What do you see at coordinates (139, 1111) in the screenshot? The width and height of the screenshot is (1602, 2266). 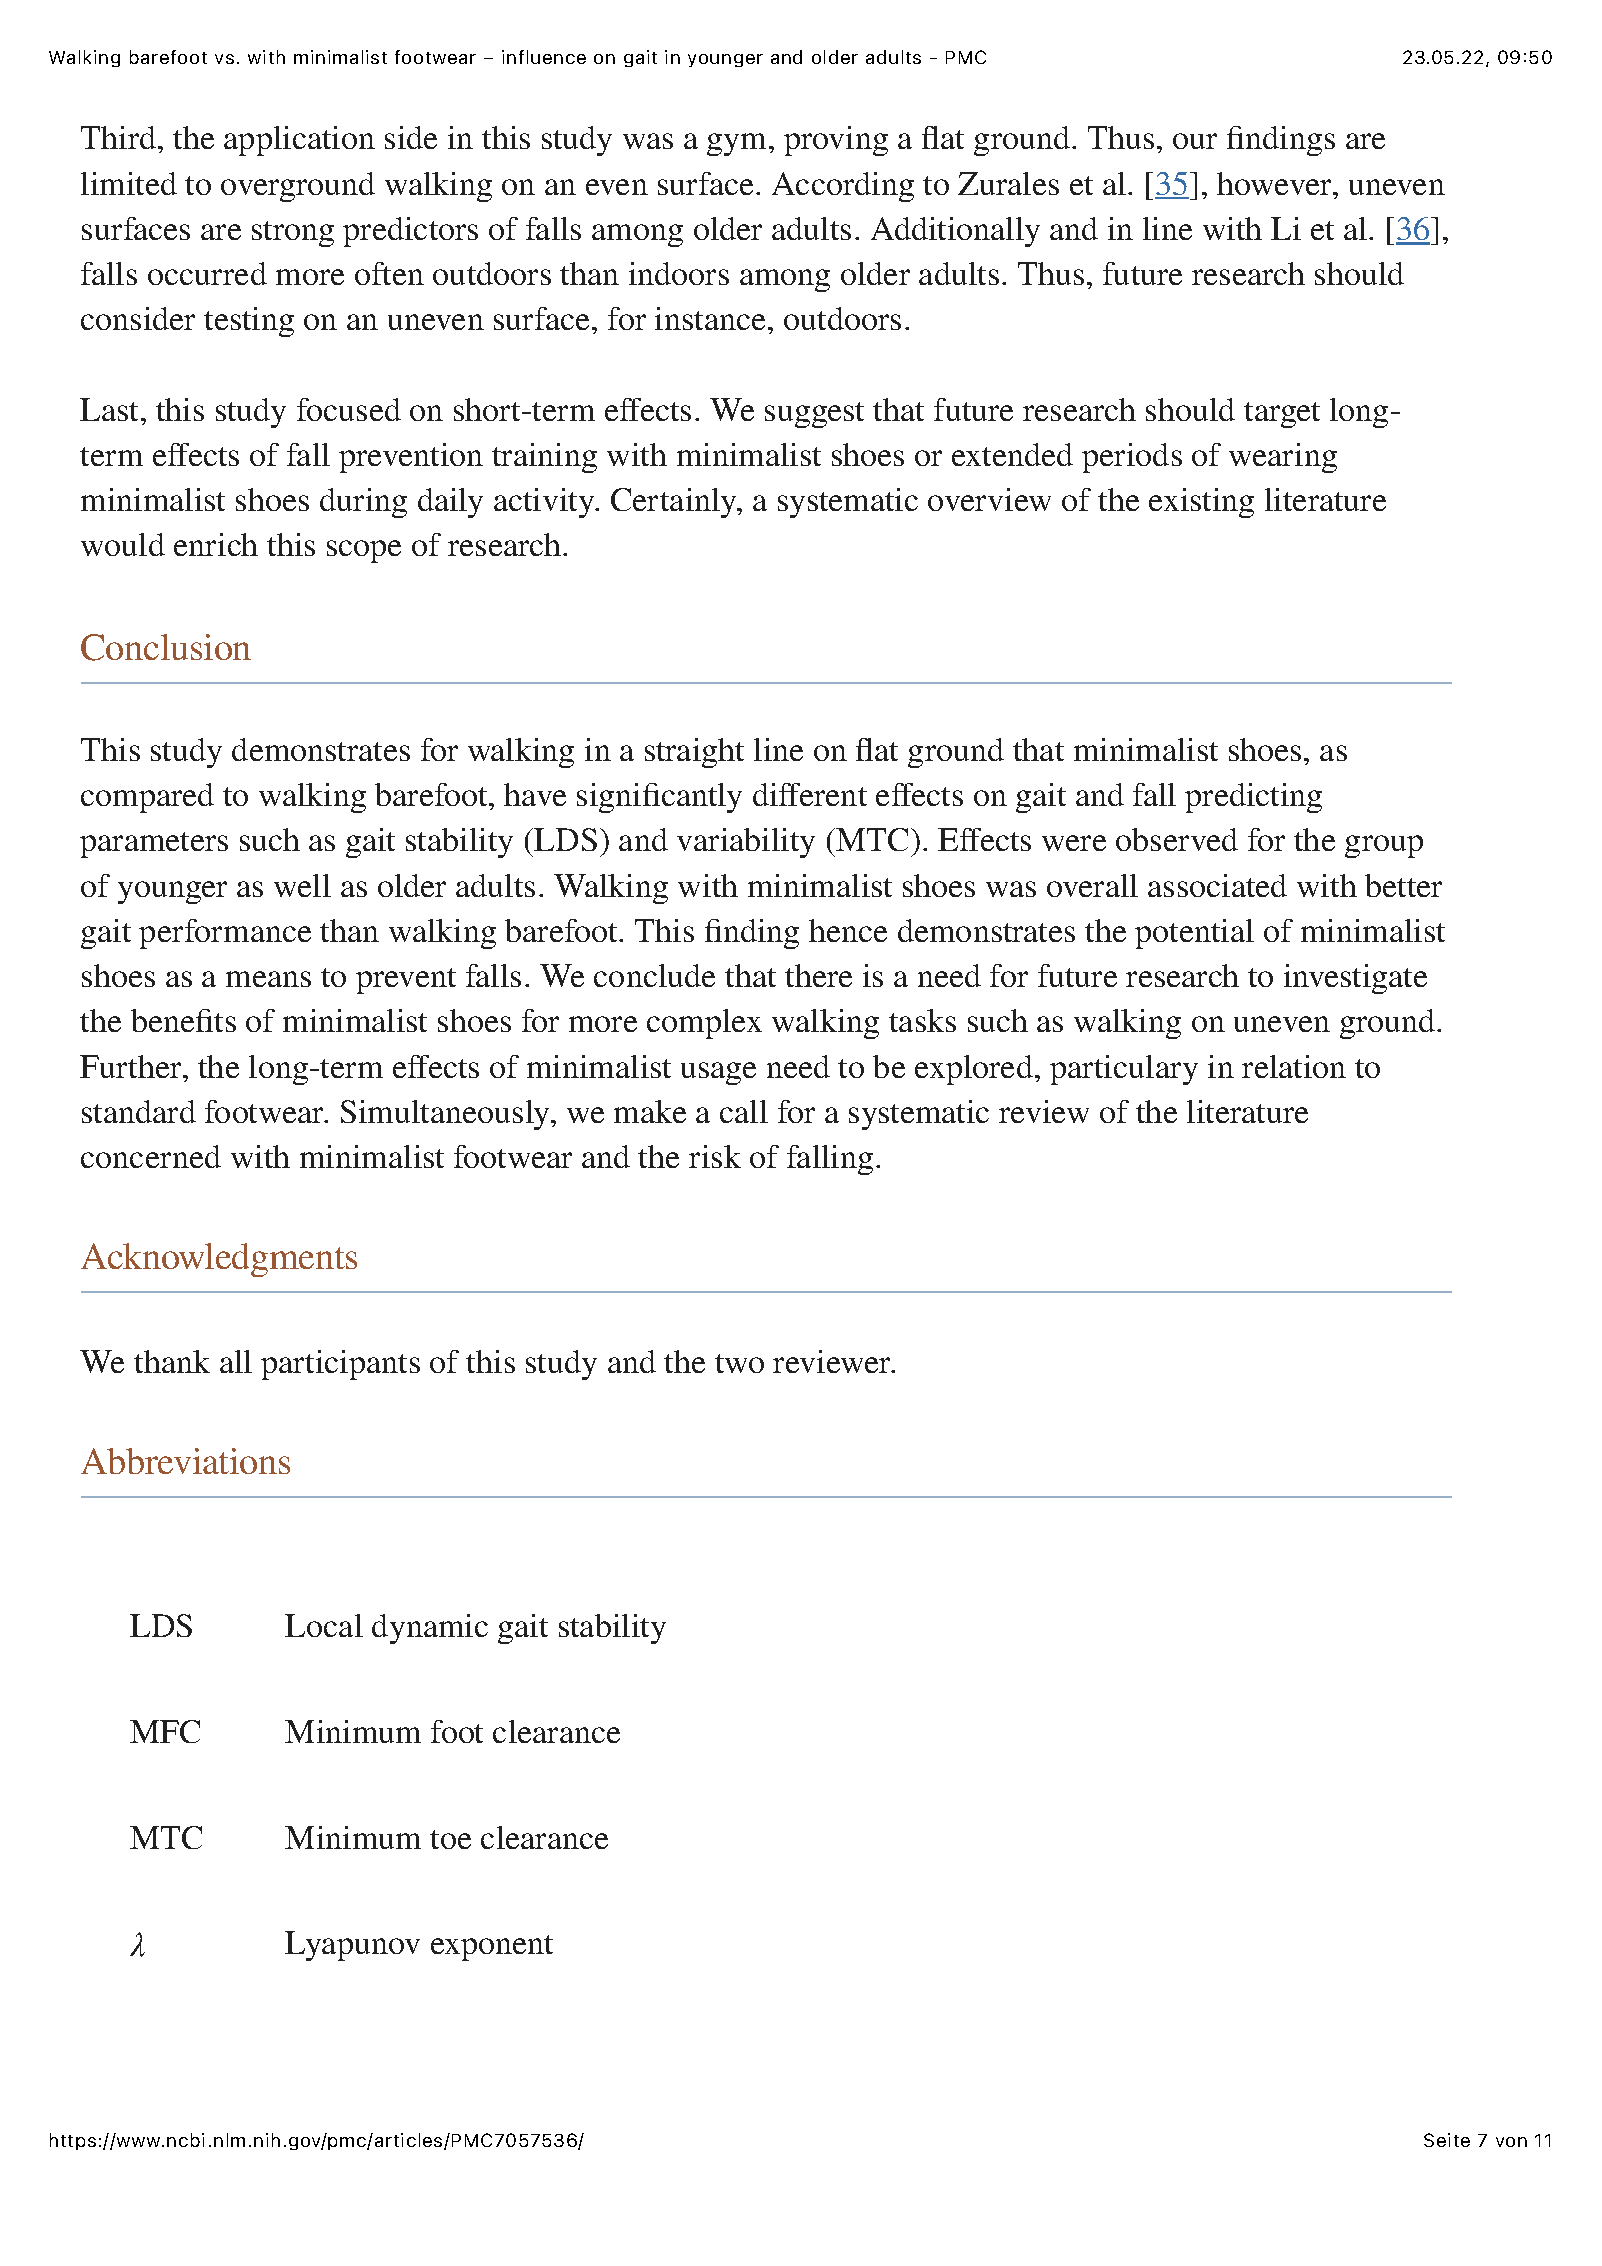 I see `standard` at bounding box center [139, 1111].
